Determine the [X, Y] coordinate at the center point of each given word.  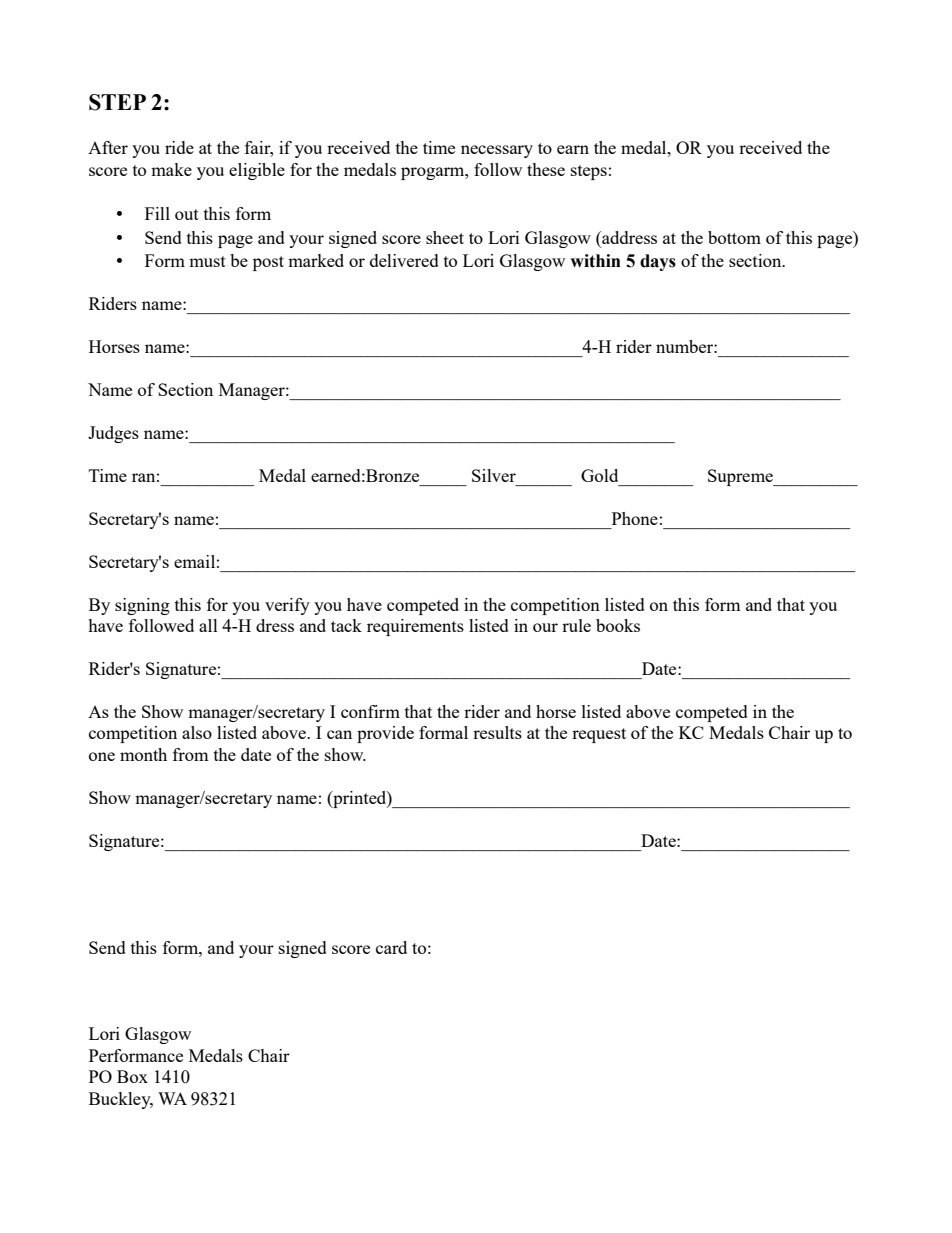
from [191, 754]
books [618, 625]
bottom [734, 237]
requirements [415, 627]
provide [385, 734]
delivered [404, 260]
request [599, 735]
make [171, 169]
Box [132, 1076]
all [208, 625]
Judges [113, 434]
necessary [497, 151]
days [658, 262]
